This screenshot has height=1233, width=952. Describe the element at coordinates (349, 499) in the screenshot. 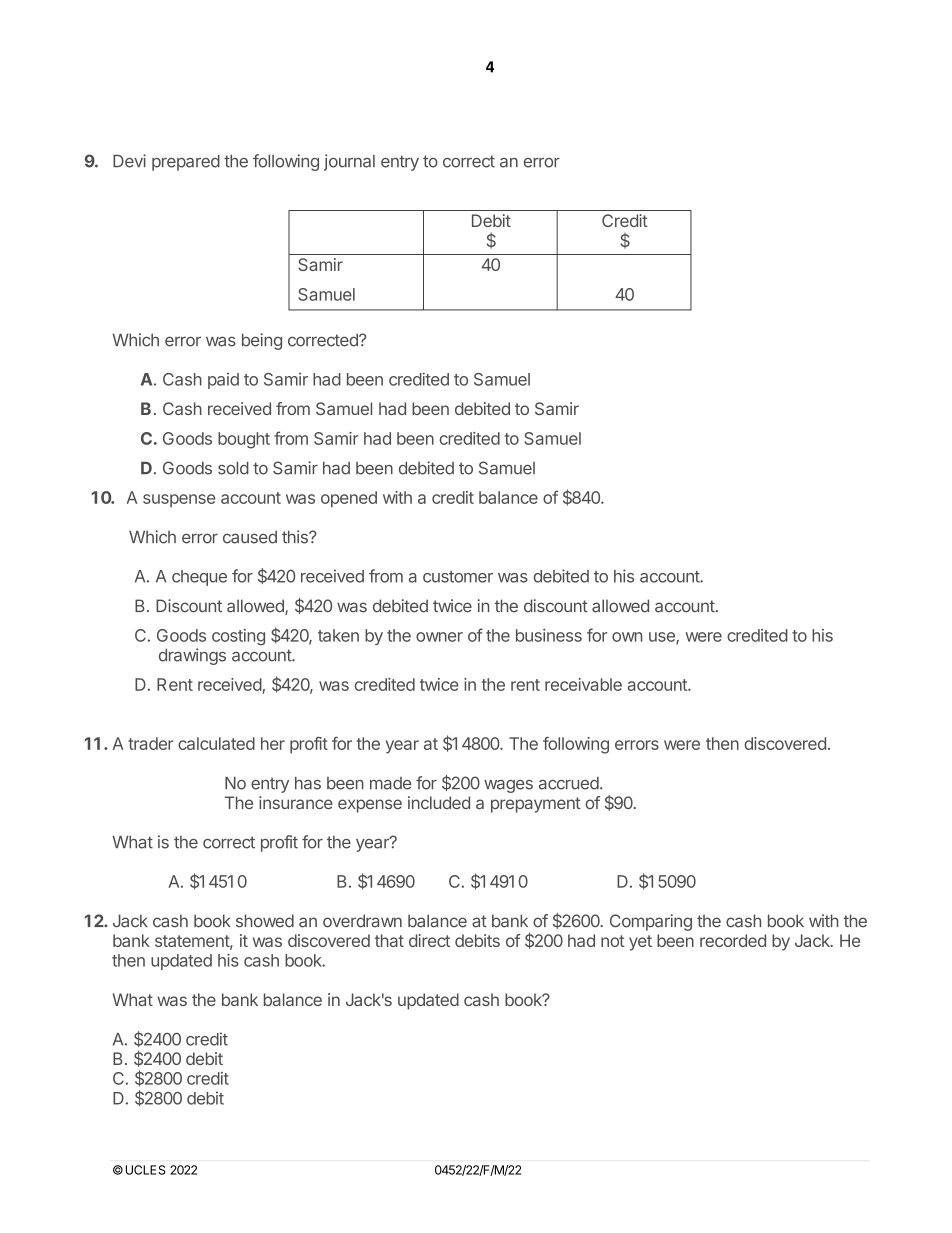

I see `opened` at that location.
